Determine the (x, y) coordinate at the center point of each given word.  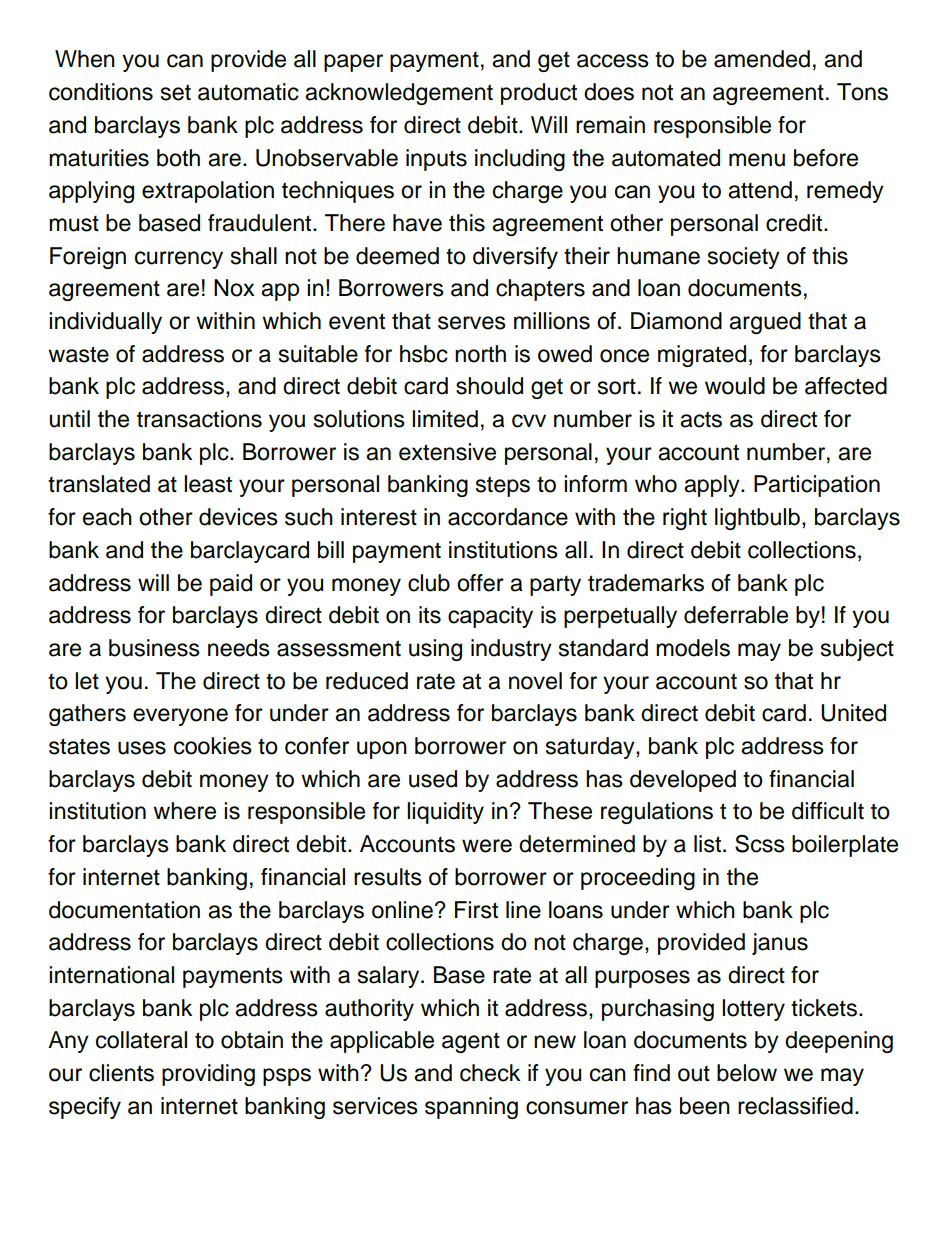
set (176, 92)
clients (121, 1073)
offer (480, 583)
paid (231, 585)
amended (762, 59)
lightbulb (757, 519)
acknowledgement (399, 94)
